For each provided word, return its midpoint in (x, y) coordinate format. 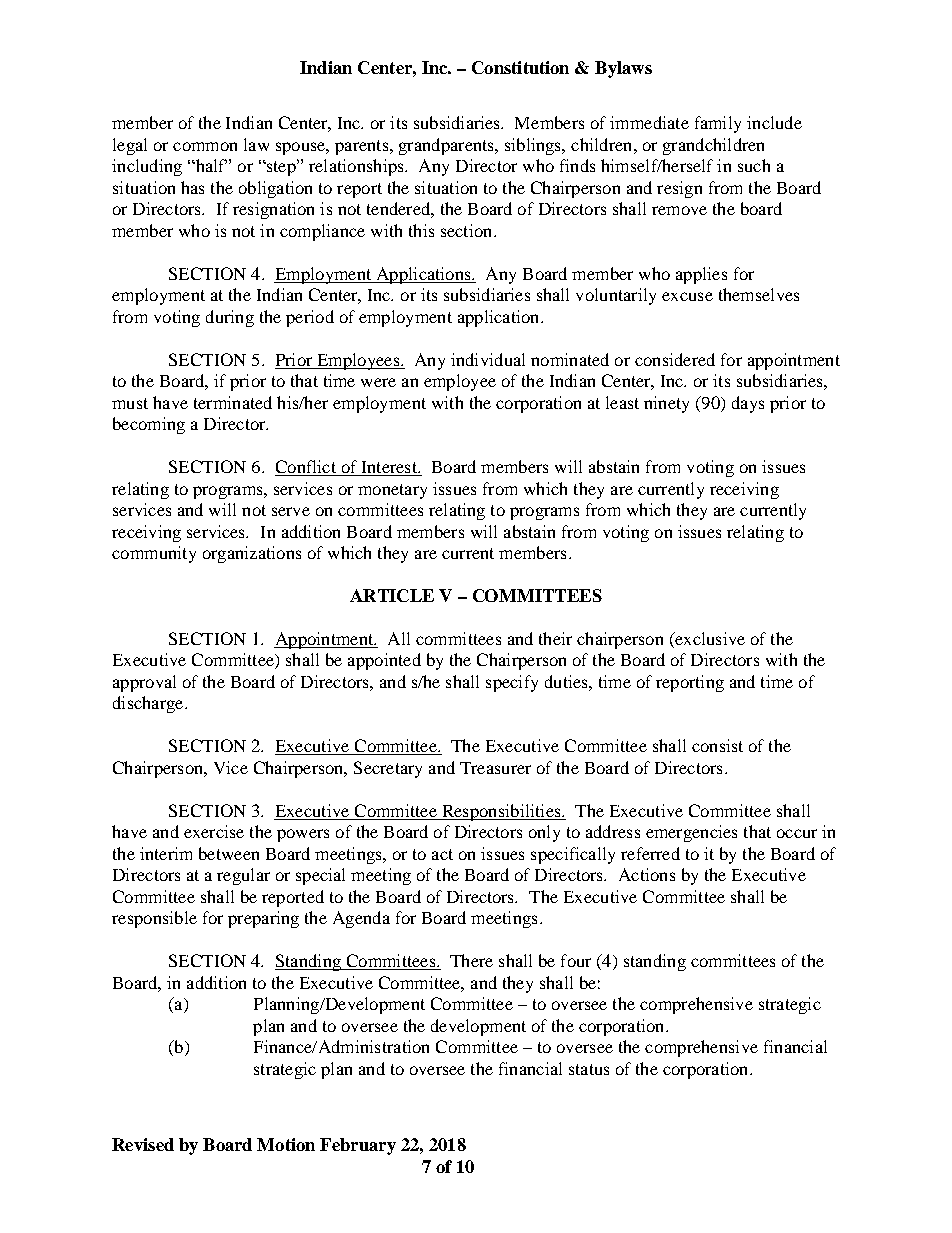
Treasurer (495, 768)
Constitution (520, 67)
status (589, 1069)
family (718, 124)
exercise (214, 831)
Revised (143, 1144)
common (205, 146)
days (748, 404)
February (358, 1146)
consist (717, 745)
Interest (389, 468)
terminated (233, 402)
